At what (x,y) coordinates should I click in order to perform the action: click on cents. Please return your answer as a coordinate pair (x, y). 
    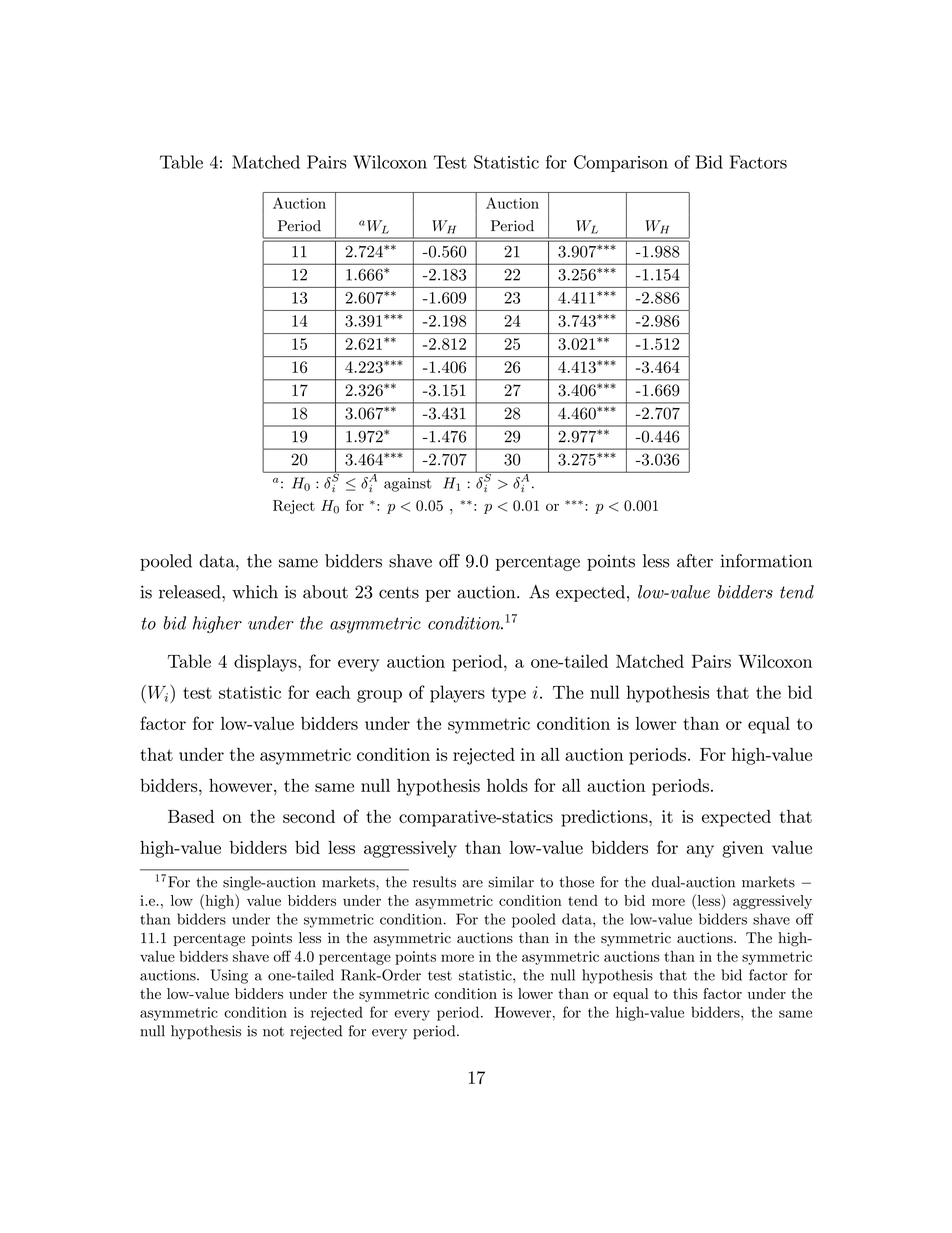
    Looking at the image, I should click on (399, 593).
